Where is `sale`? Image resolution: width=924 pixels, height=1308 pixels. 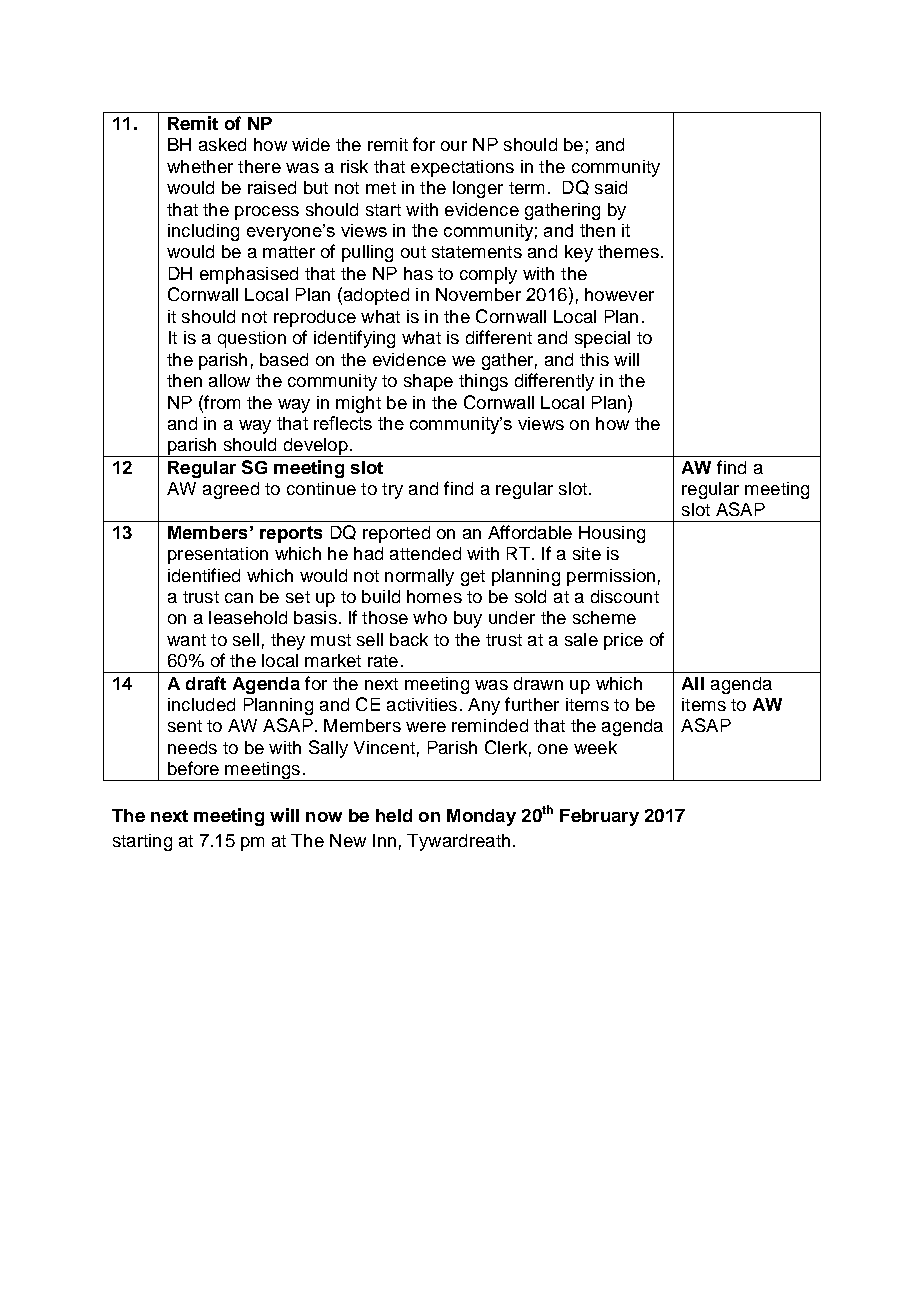 sale is located at coordinates (581, 639).
